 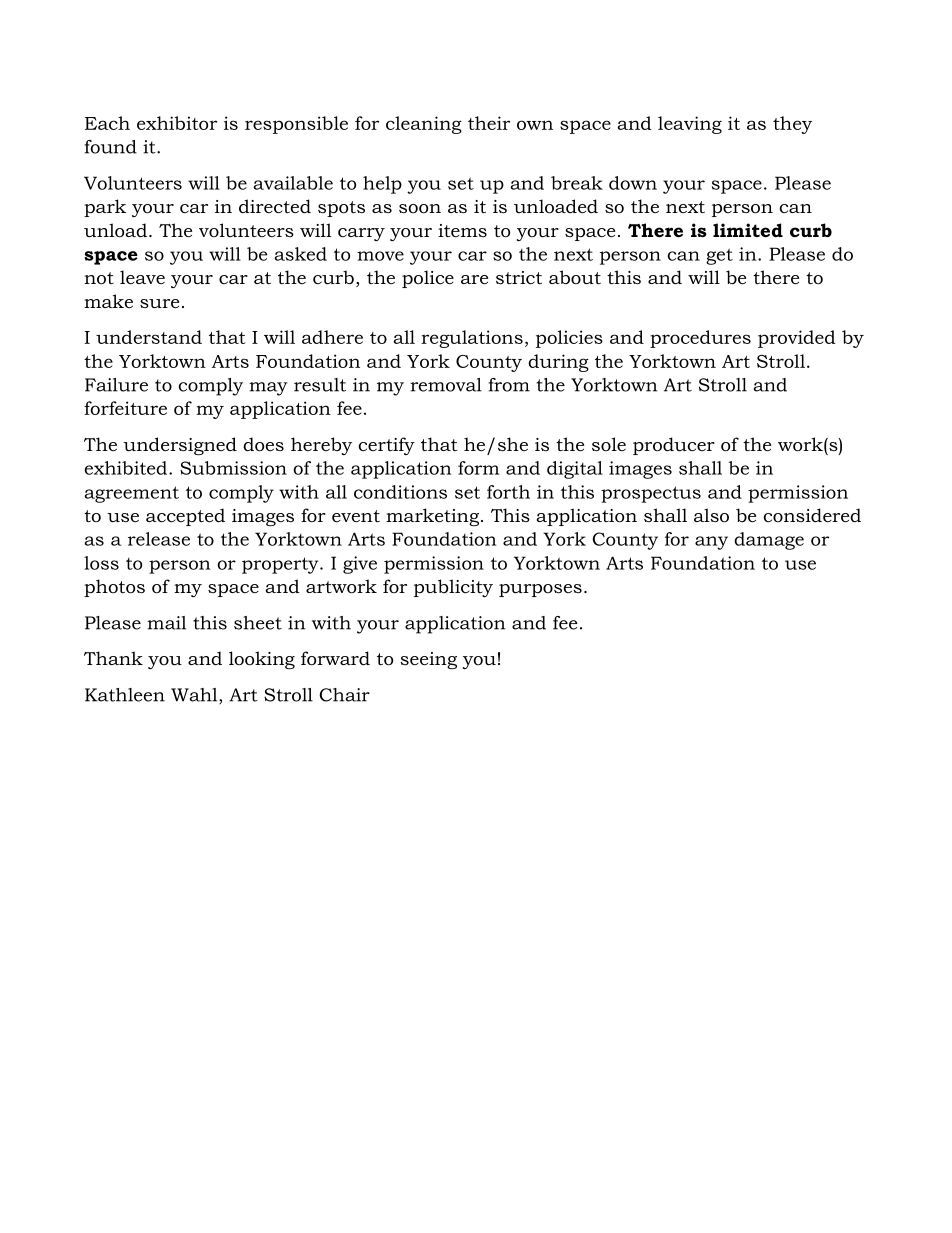 What do you see at coordinates (690, 125) in the image?
I see `leaving` at bounding box center [690, 125].
